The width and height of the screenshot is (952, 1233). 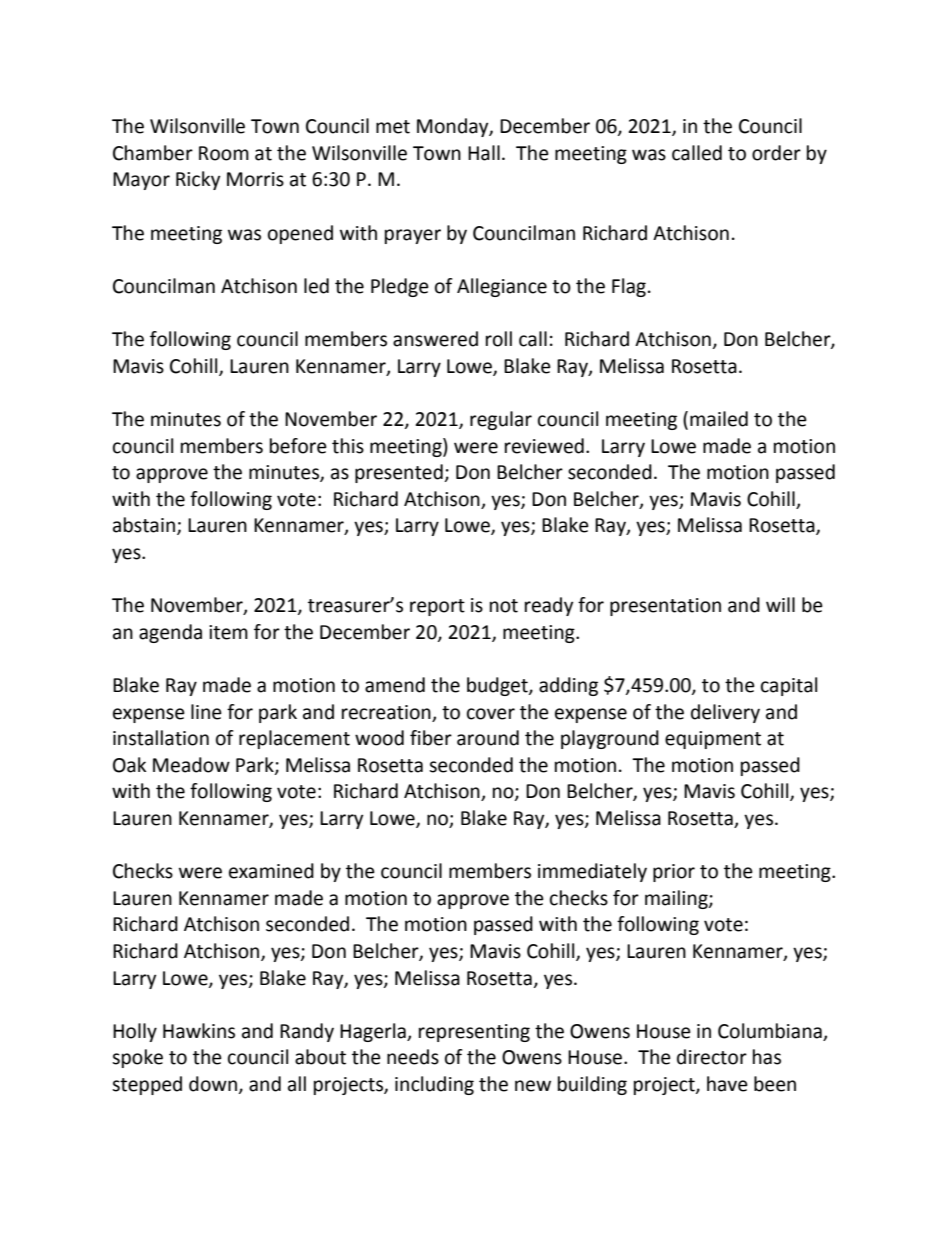 What do you see at coordinates (228, 632) in the screenshot?
I see `item` at bounding box center [228, 632].
